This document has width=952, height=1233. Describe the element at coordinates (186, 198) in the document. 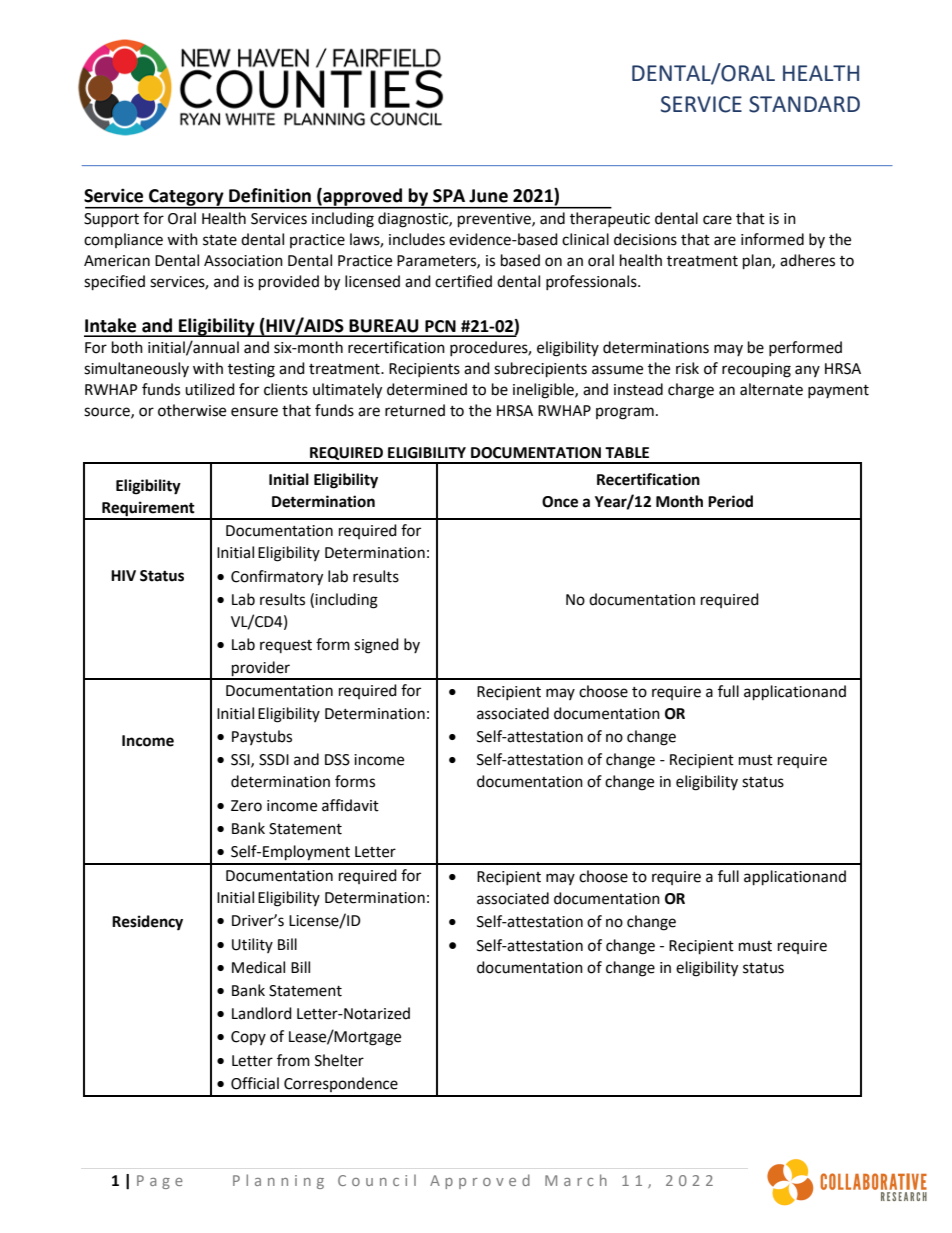

I see `Category` at that location.
